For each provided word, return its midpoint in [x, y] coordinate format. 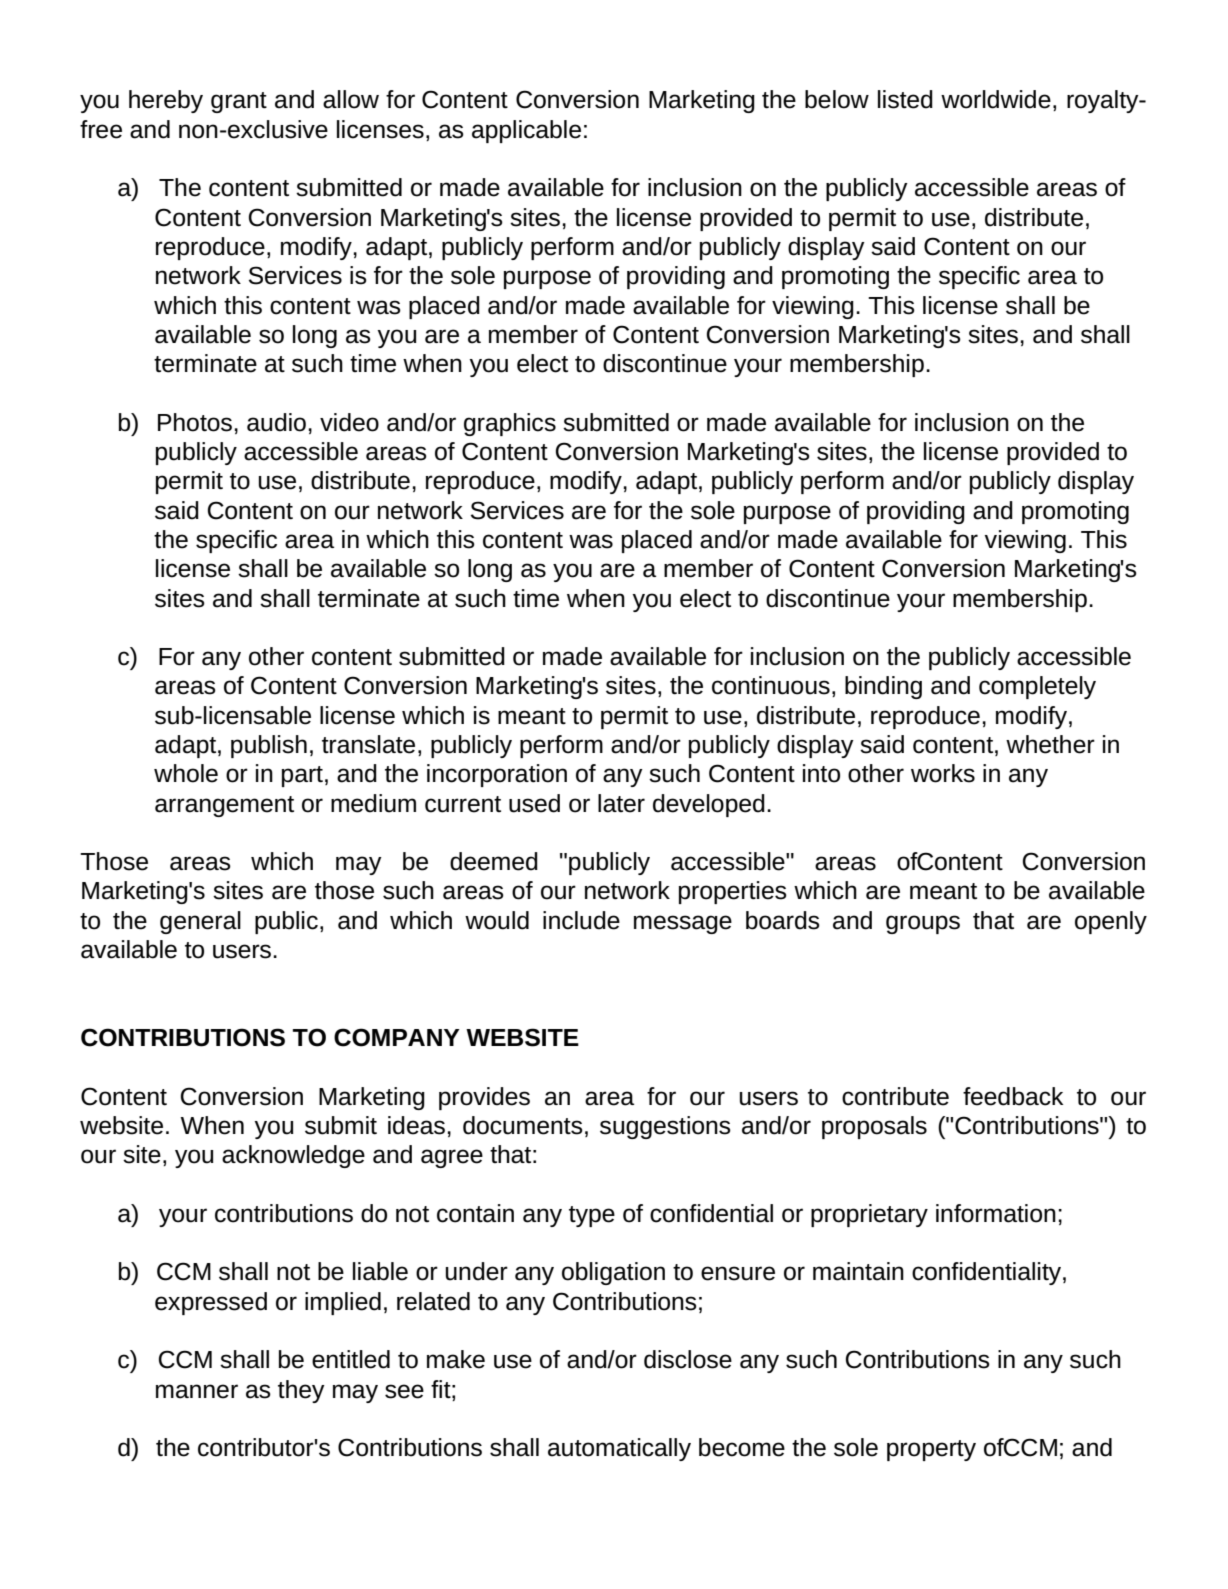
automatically [619, 1449]
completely [1037, 687]
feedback [1013, 1096]
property [931, 1450]
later [621, 803]
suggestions [665, 1127]
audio [276, 422]
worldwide [996, 99]
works [943, 773]
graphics [510, 424]
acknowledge [293, 1156]
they [301, 1391]
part [302, 776]
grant [239, 102]
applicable [526, 131]
